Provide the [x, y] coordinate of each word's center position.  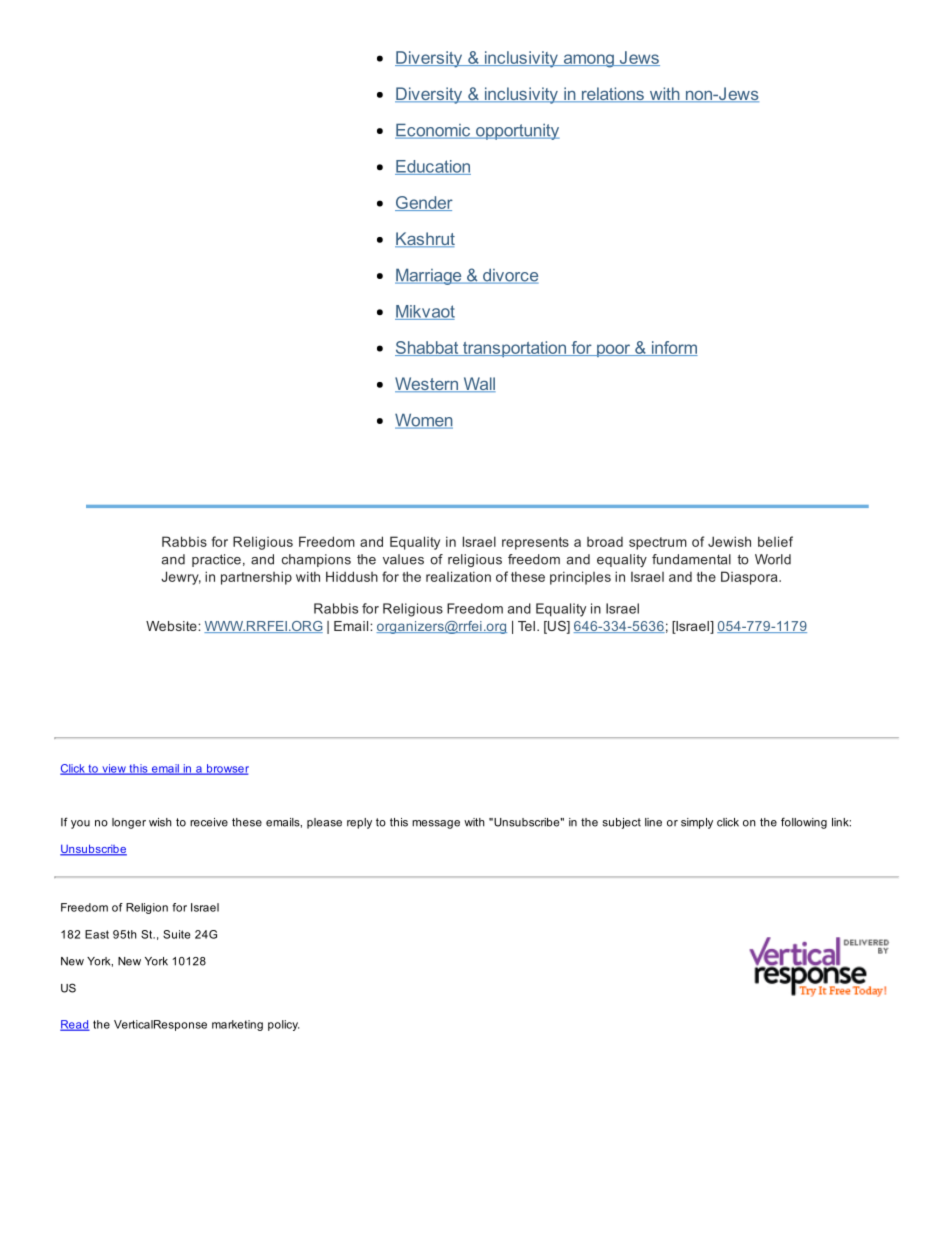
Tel [526, 626]
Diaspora [750, 578]
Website [172, 626]
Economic [434, 131]
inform [674, 348]
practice [216, 560]
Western [428, 384]
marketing [237, 1025]
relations [612, 94]
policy [283, 1025]
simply [697, 823]
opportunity [517, 132]
